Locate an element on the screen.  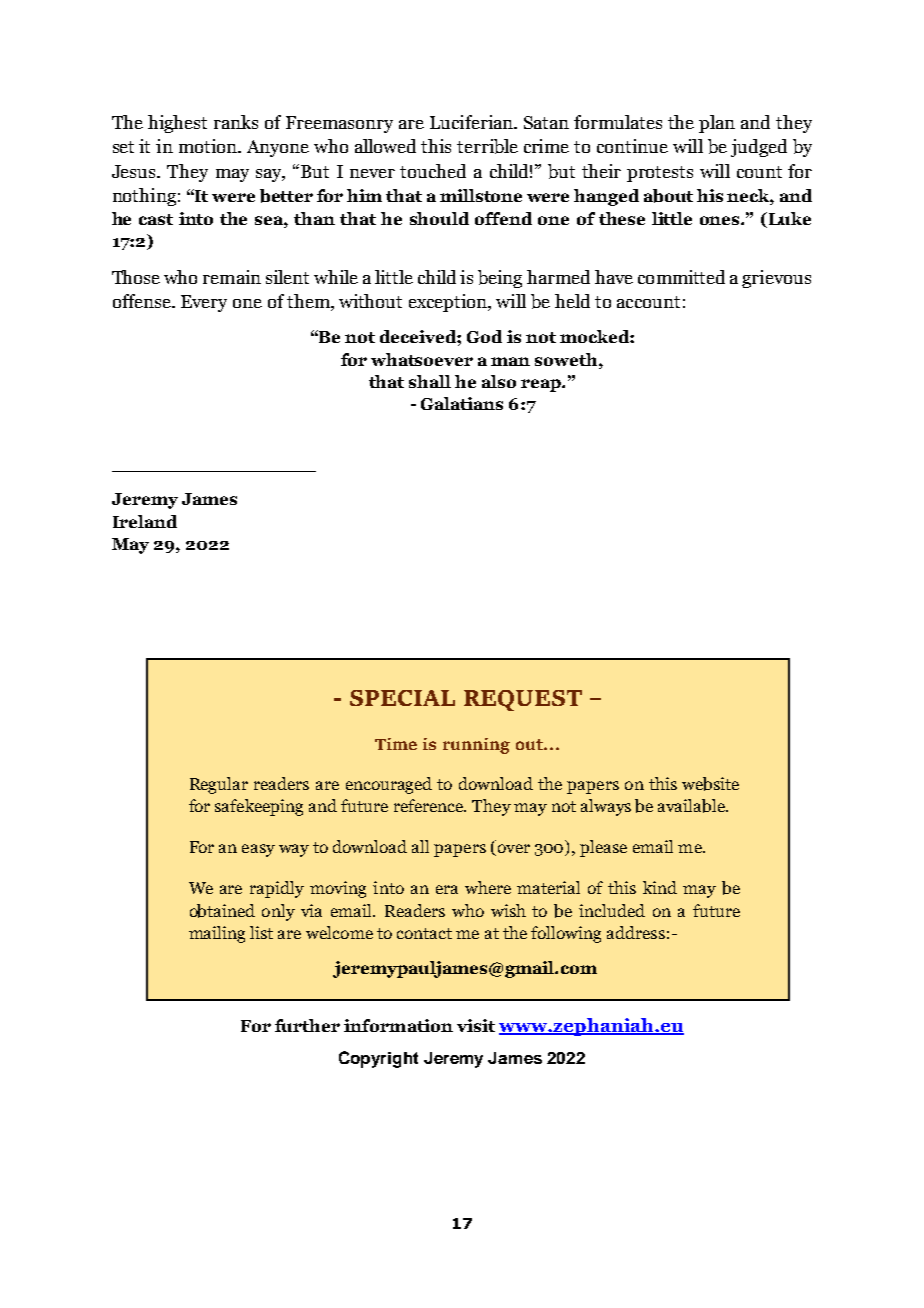
shall is located at coordinates (430, 381).
